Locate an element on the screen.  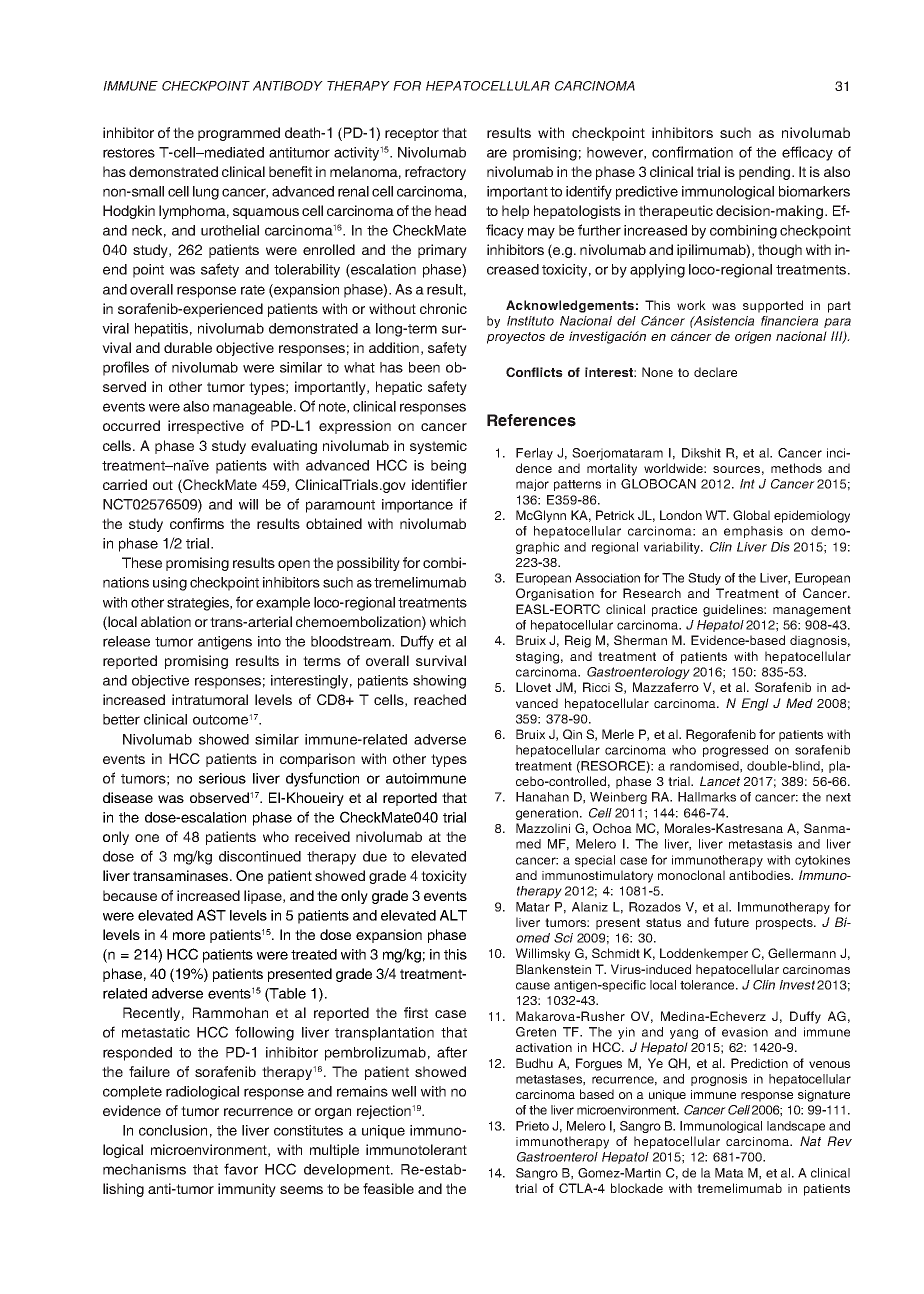
Engl is located at coordinates (755, 704).
